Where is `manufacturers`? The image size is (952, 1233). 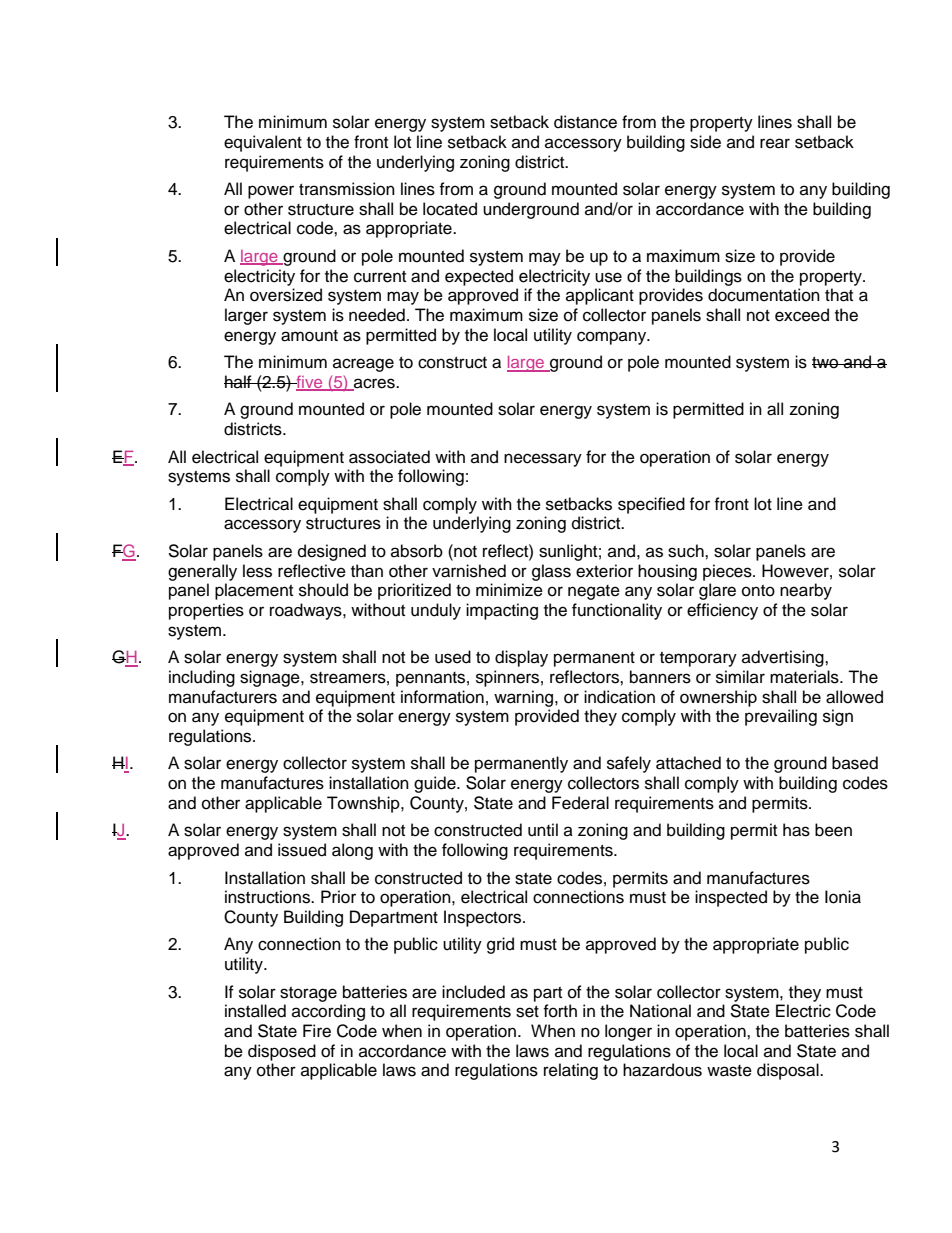 manufacturers is located at coordinates (223, 697).
